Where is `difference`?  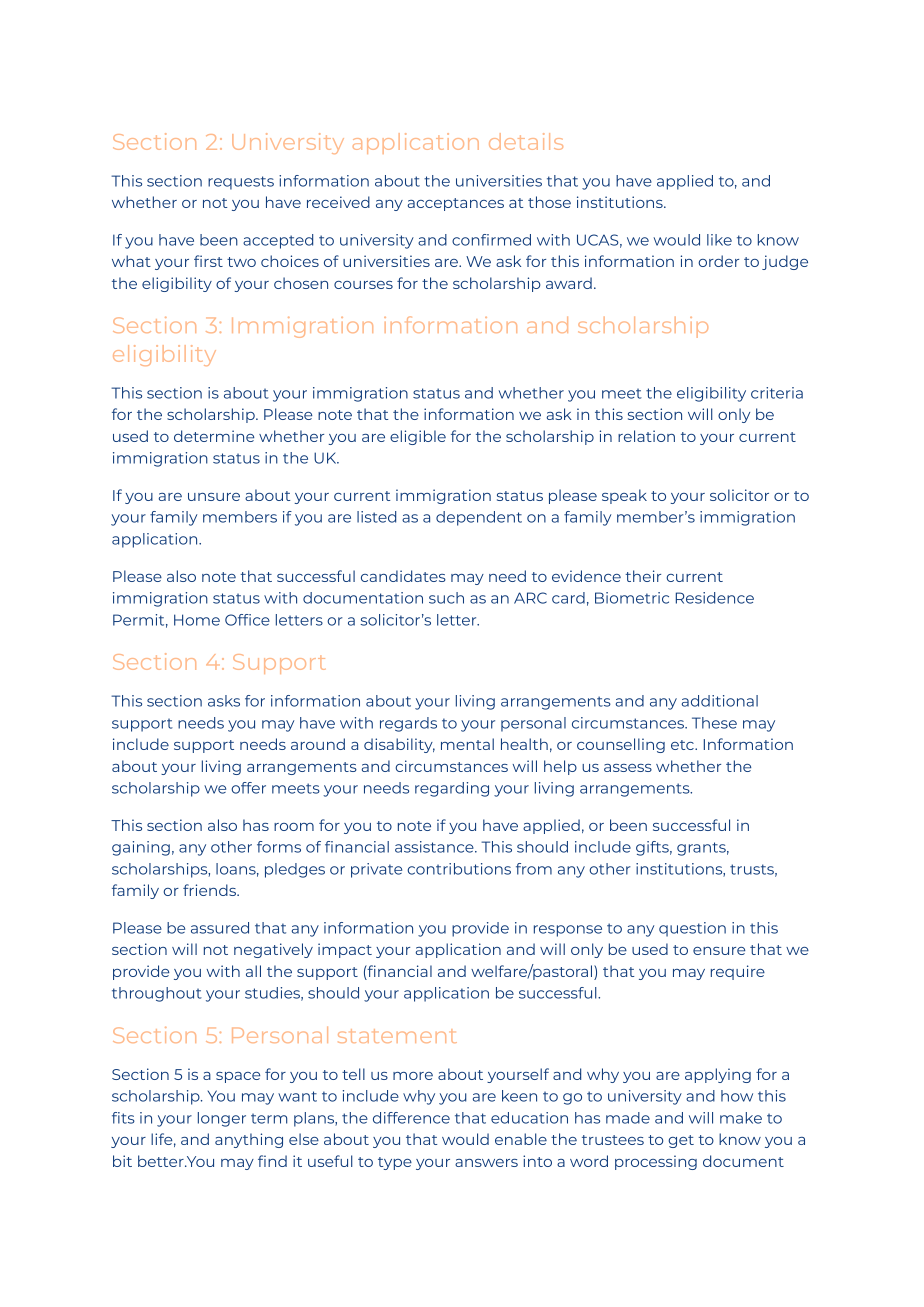 difference is located at coordinates (411, 1118).
